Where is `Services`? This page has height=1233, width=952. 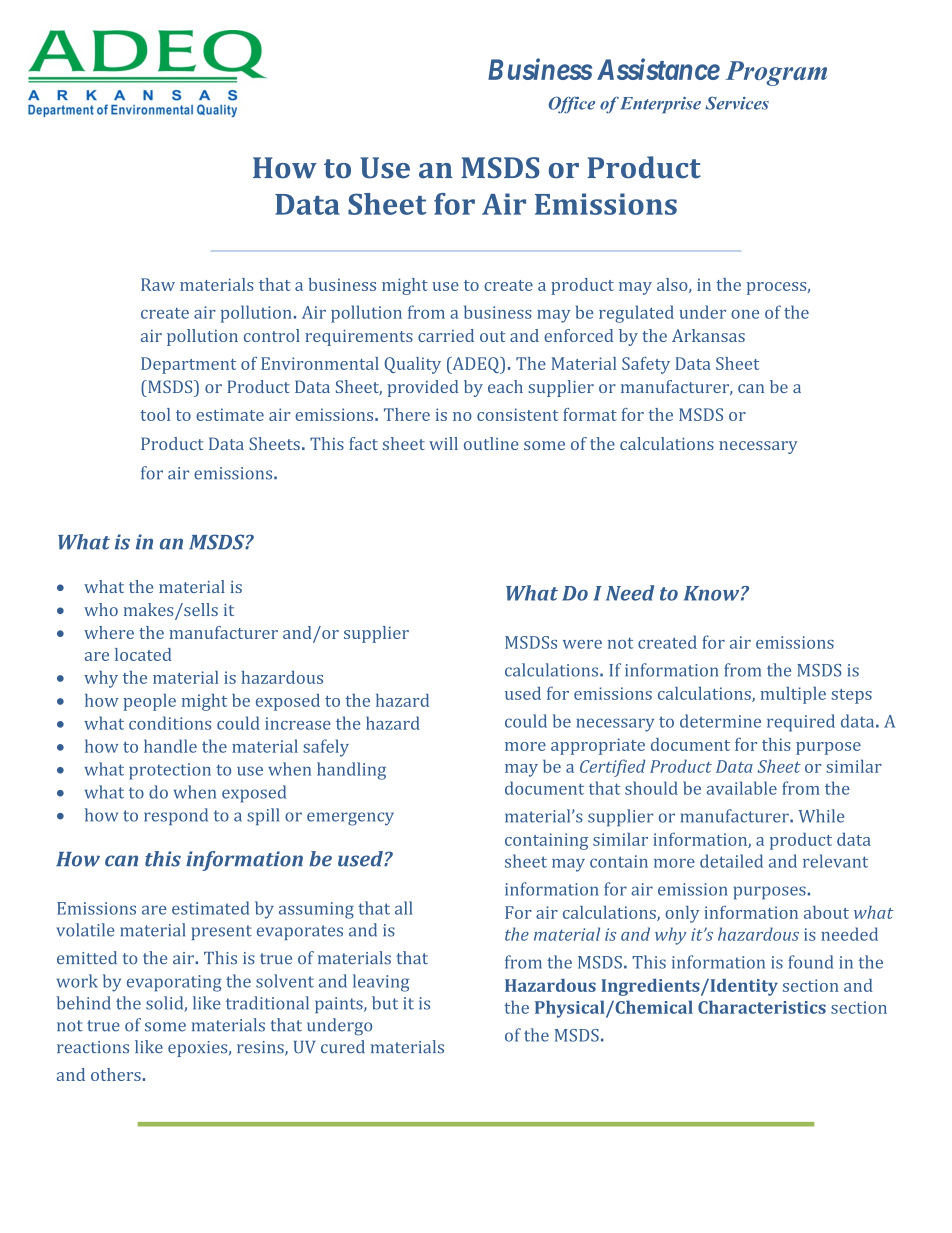 Services is located at coordinates (737, 103).
